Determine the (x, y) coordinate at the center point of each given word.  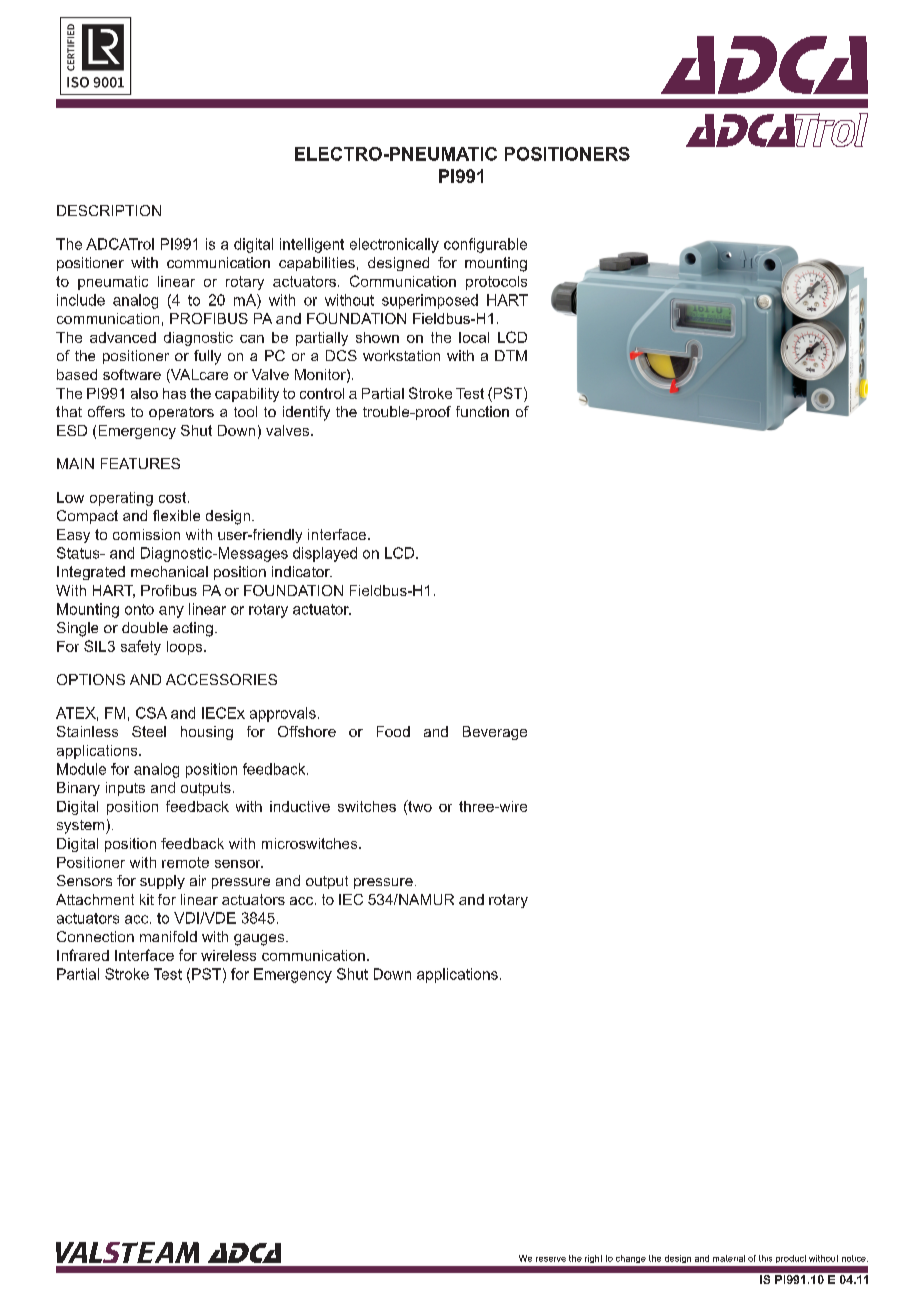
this (765, 1258)
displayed (325, 554)
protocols (496, 283)
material (729, 1258)
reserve (551, 1259)
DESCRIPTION (109, 210)
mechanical (169, 571)
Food (393, 731)
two (419, 807)
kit (147, 899)
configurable (485, 245)
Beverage (495, 733)
